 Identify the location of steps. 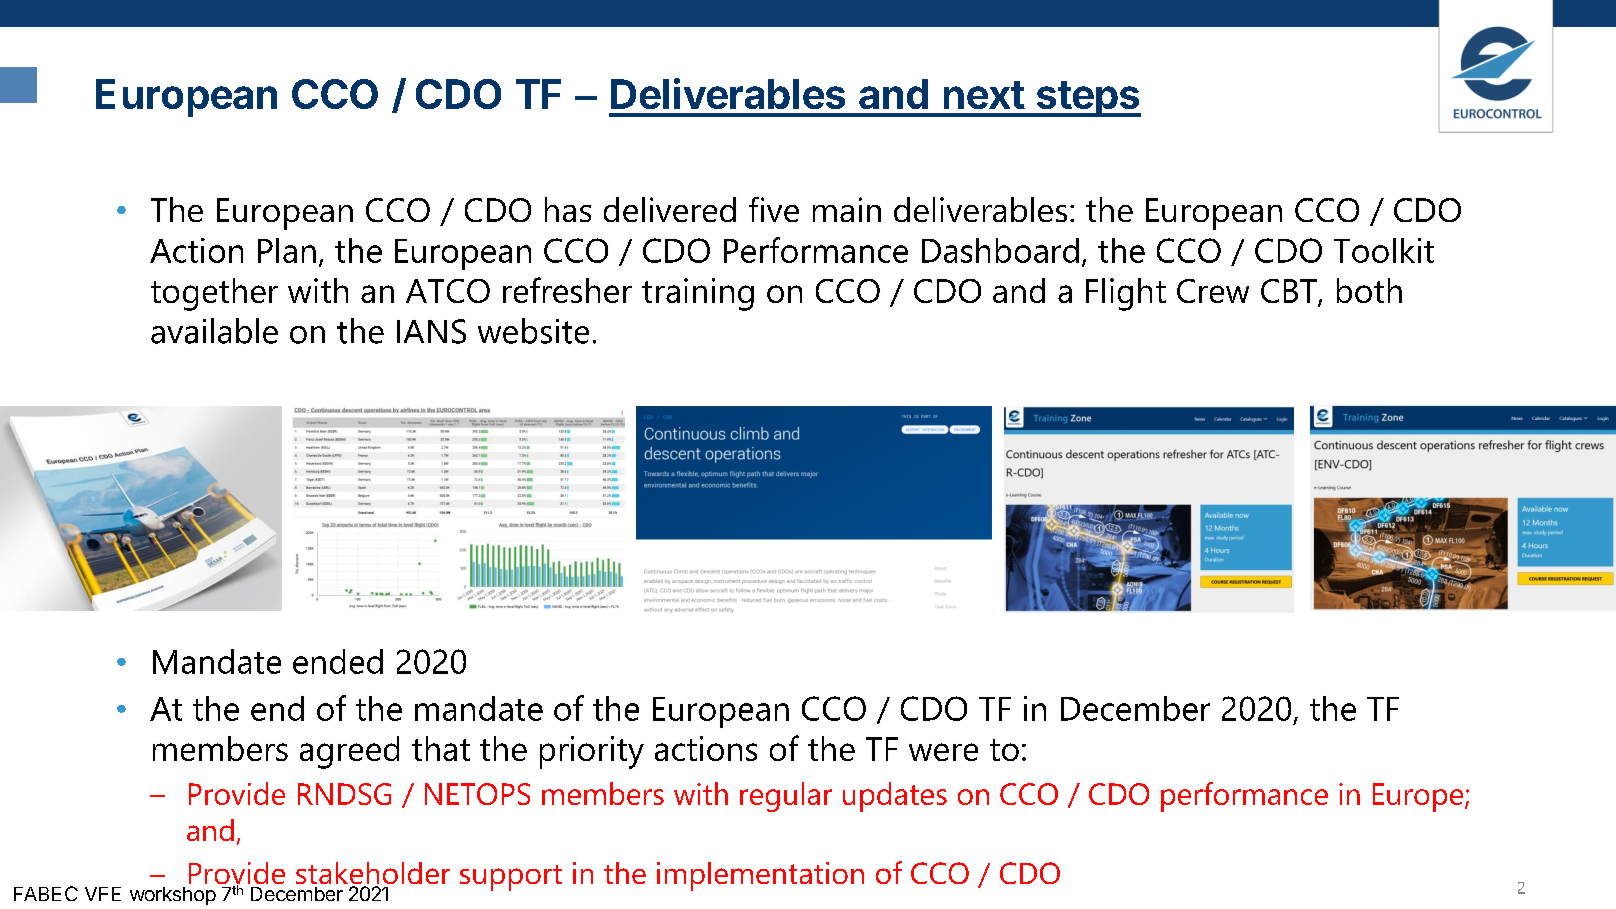
(1087, 99).
